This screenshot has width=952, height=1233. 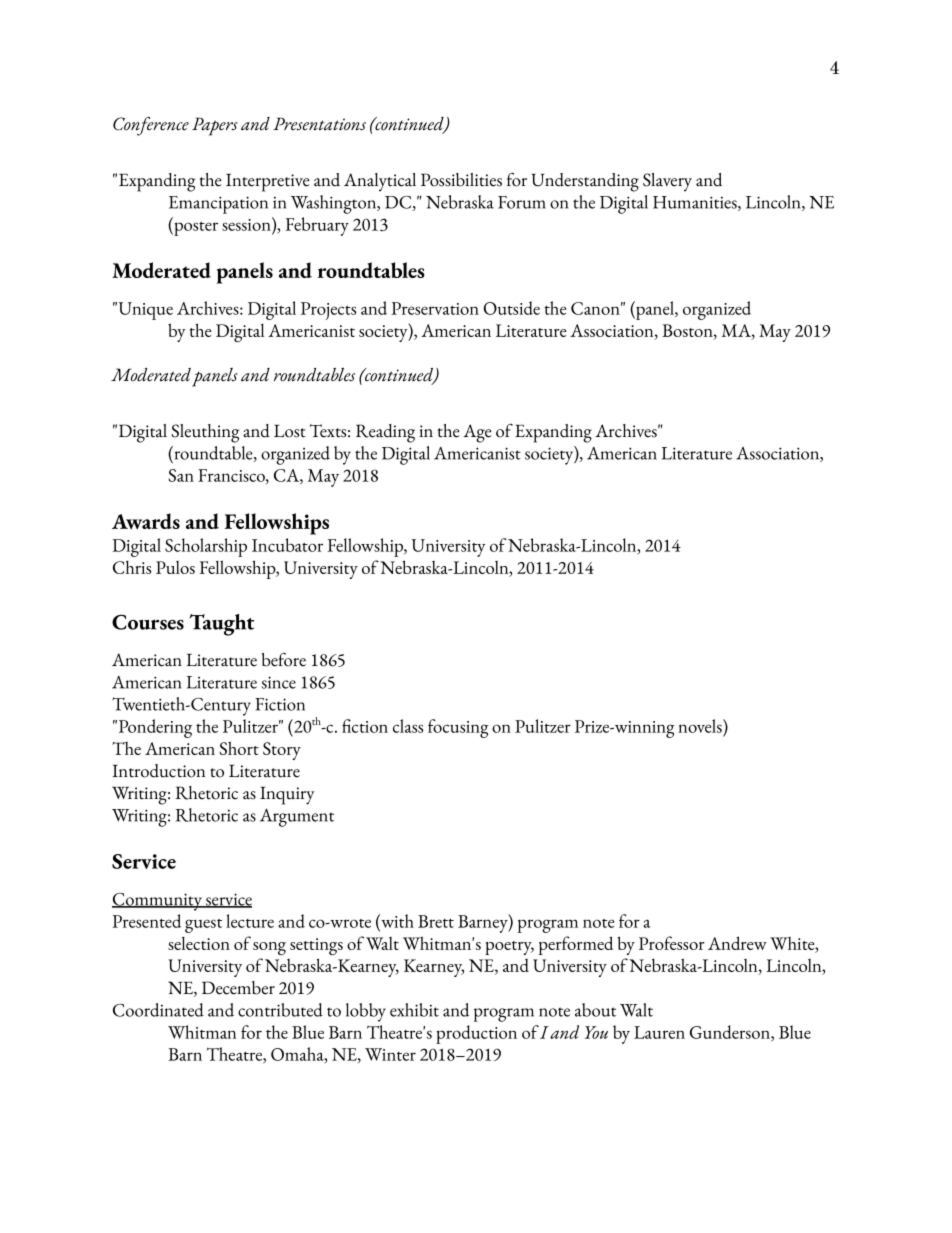 I want to click on Taught, so click(x=221, y=625).
